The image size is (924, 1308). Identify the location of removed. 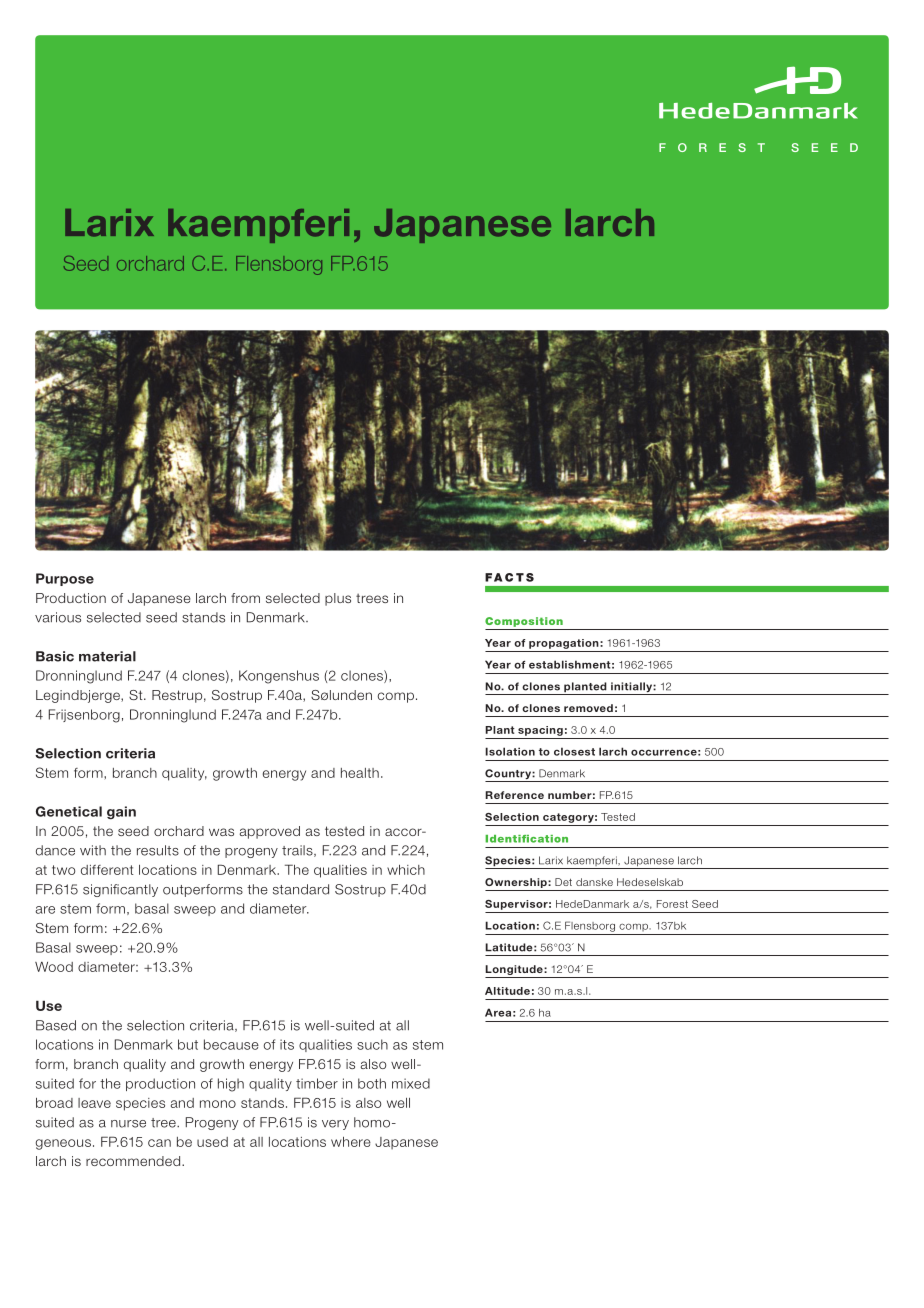
(588, 708).
